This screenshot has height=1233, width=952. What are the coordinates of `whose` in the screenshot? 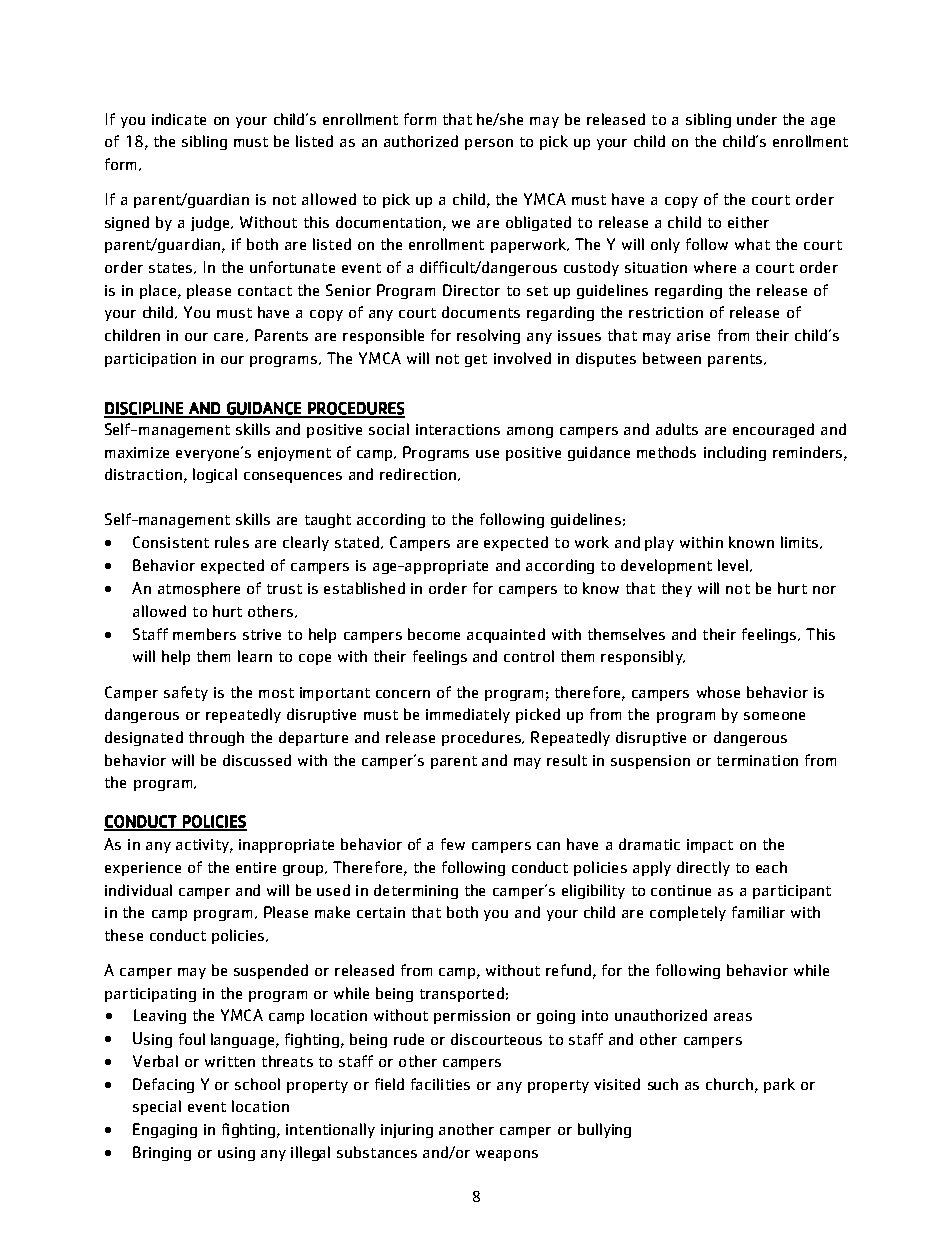 It's located at (718, 692).
